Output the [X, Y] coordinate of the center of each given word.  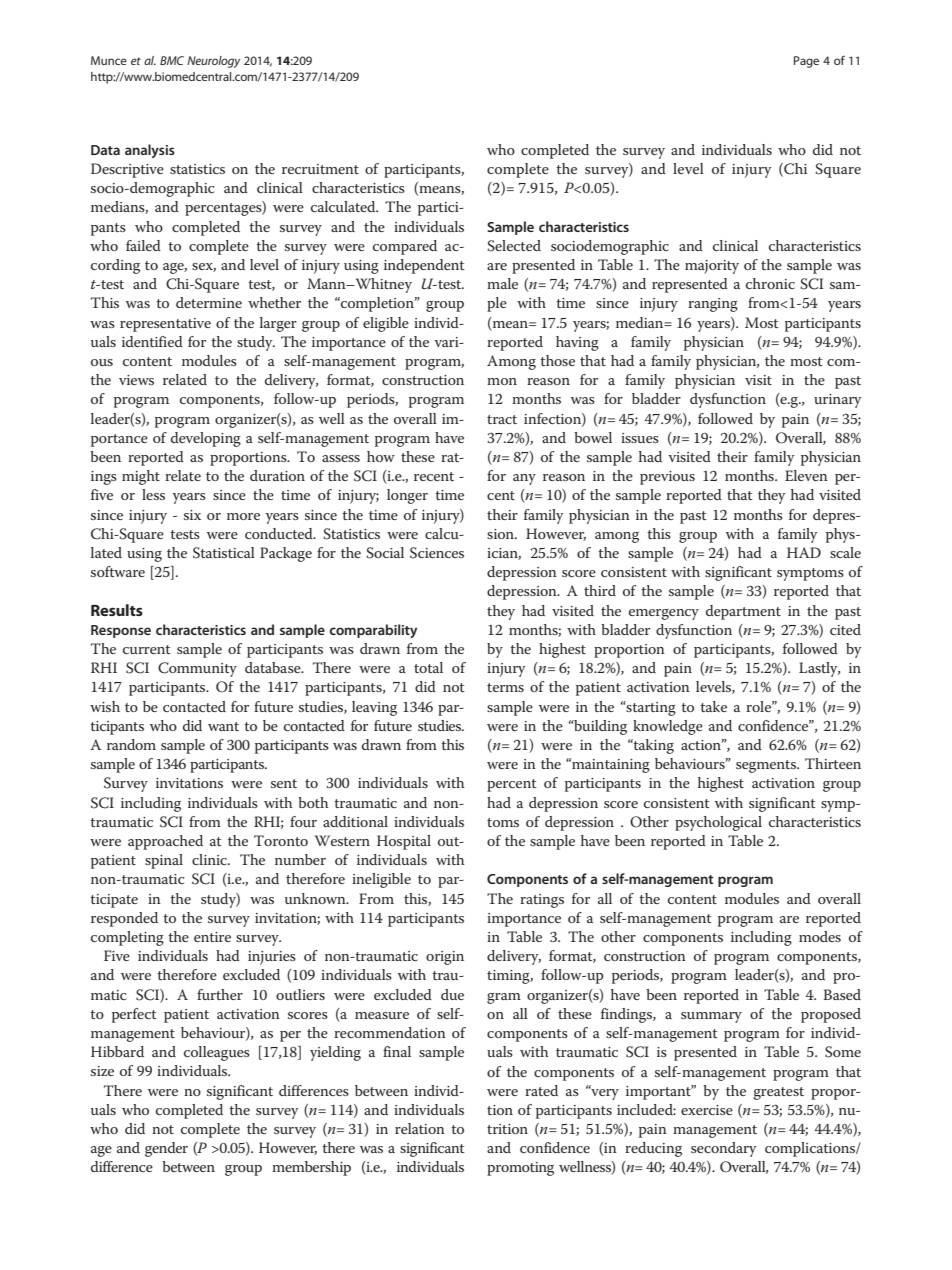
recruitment [320, 169]
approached [165, 842]
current [147, 649]
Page [806, 62]
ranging [713, 305]
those [557, 360]
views [136, 380]
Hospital [404, 842]
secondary [723, 1149]
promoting [520, 1169]
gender [166, 1149]
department [743, 612]
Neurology [213, 62]
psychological [718, 823]
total [428, 667]
